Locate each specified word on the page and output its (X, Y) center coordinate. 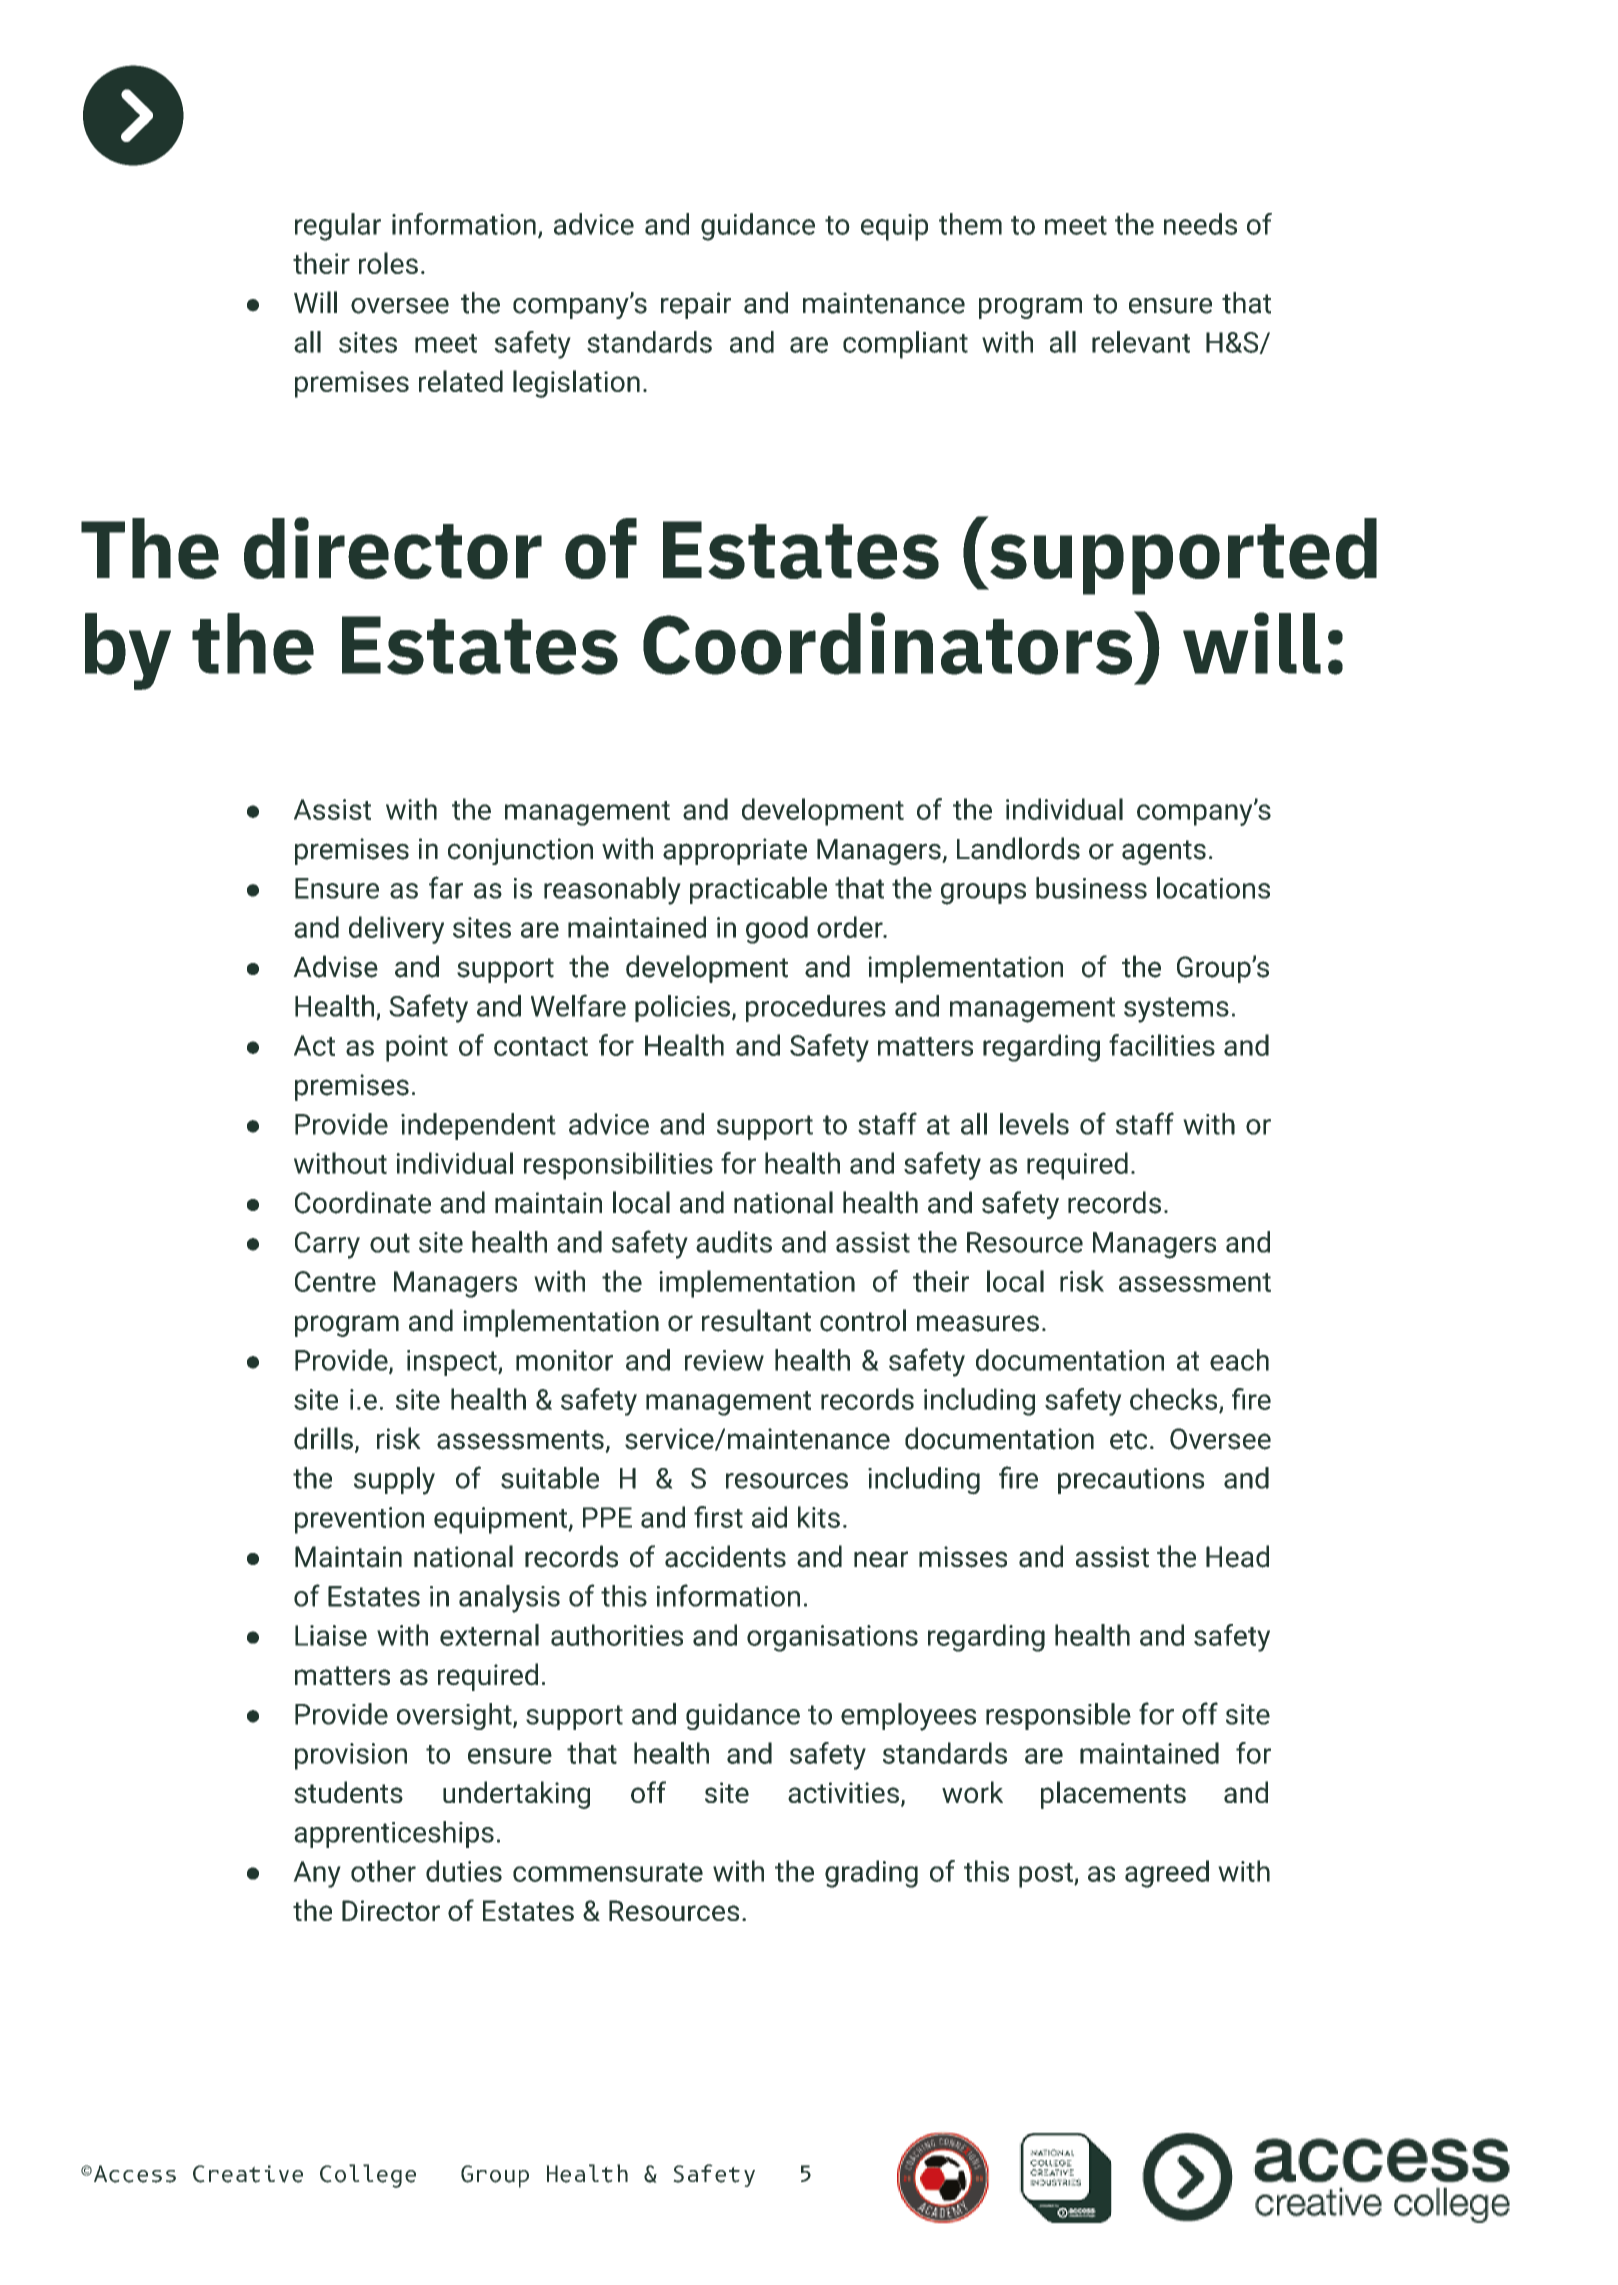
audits (734, 1242)
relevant (1141, 342)
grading (871, 1874)
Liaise (331, 1635)
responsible (1058, 1716)
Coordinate (363, 1202)
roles (388, 263)
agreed (1167, 1874)
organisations (832, 1638)
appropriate (735, 851)
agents (1164, 852)
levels (1034, 1124)
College (368, 2176)
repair (696, 305)
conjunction (520, 851)
